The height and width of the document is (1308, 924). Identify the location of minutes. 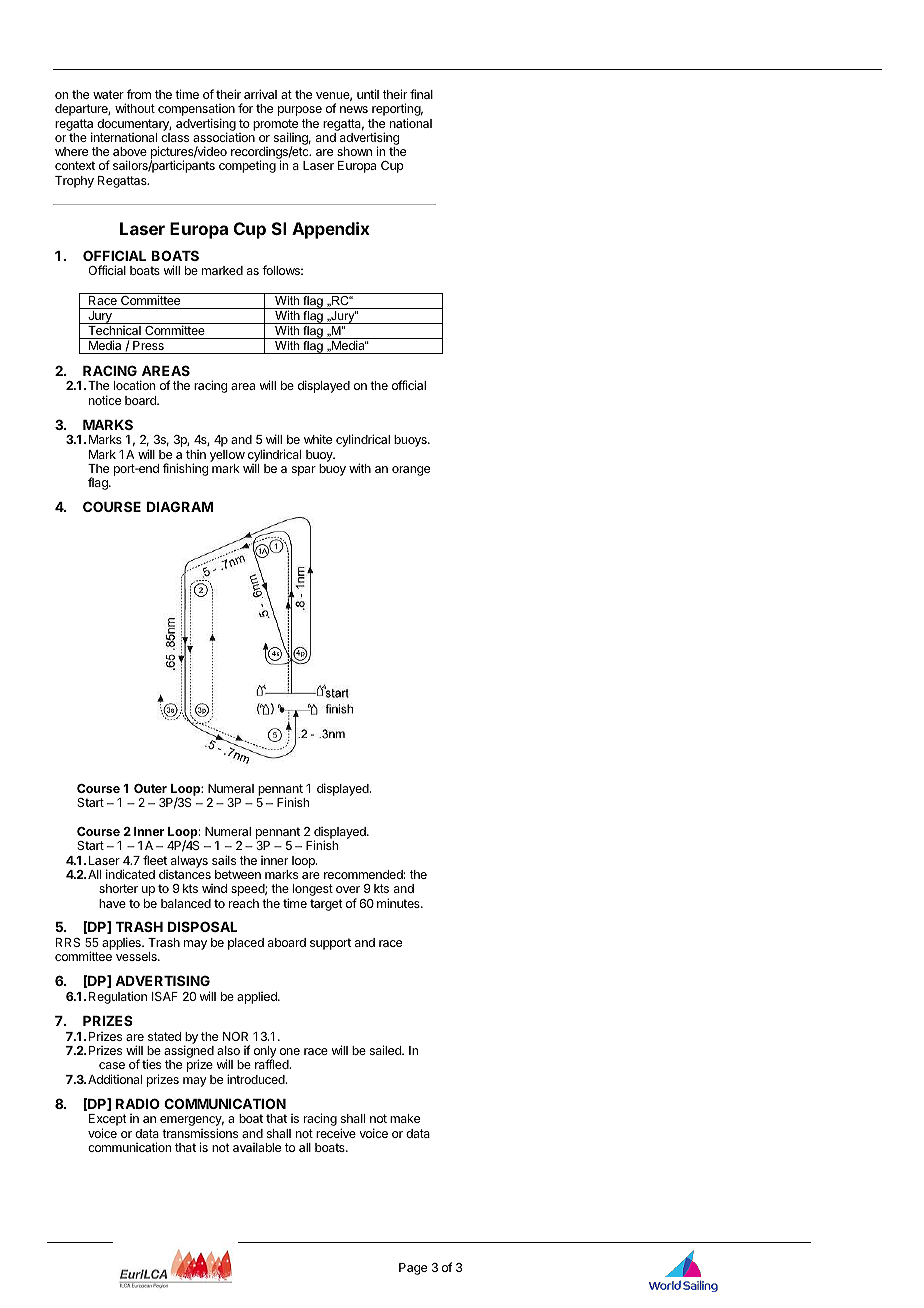
(399, 903).
